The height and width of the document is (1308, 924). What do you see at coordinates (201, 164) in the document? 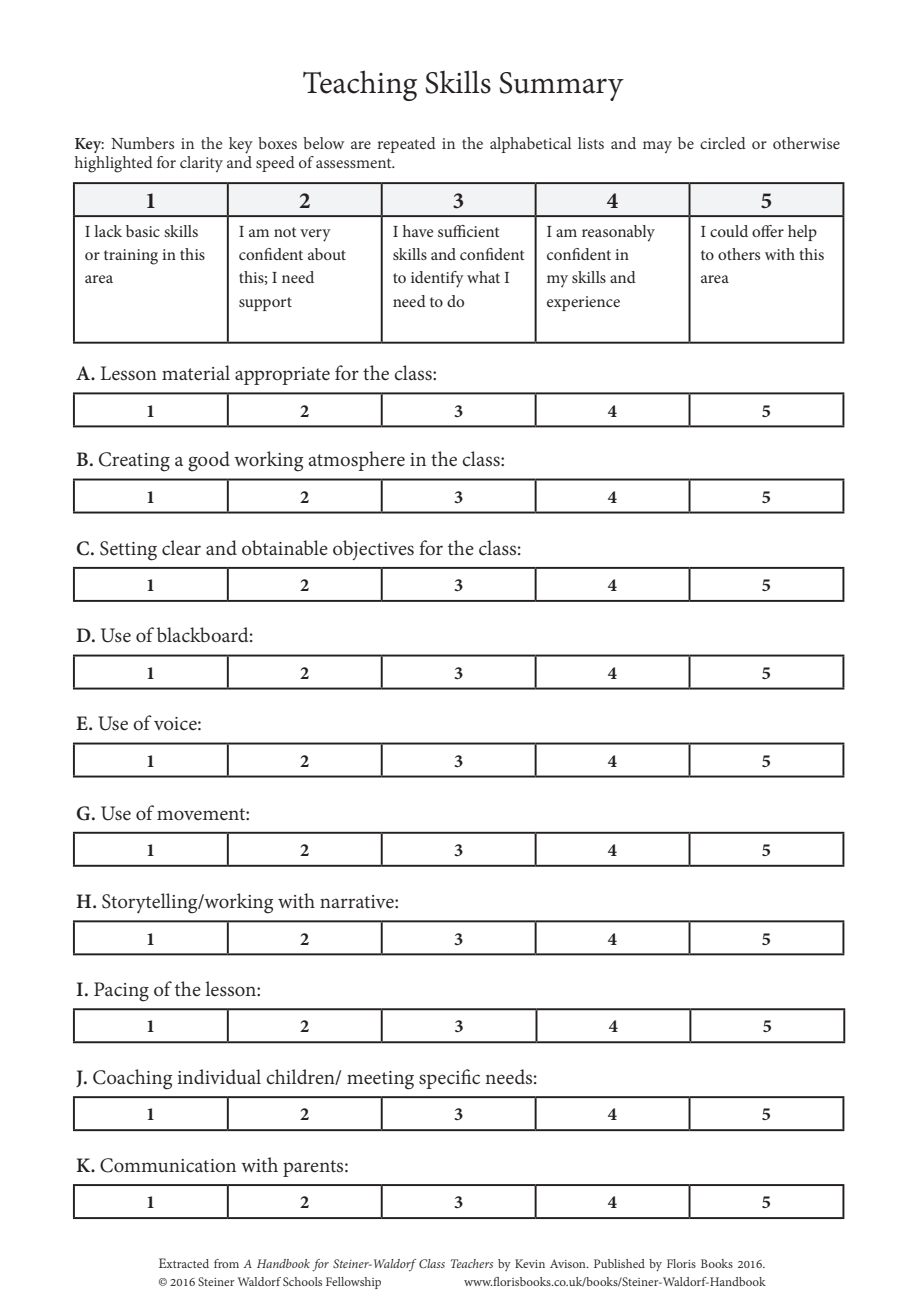
I see `clarity` at bounding box center [201, 164].
